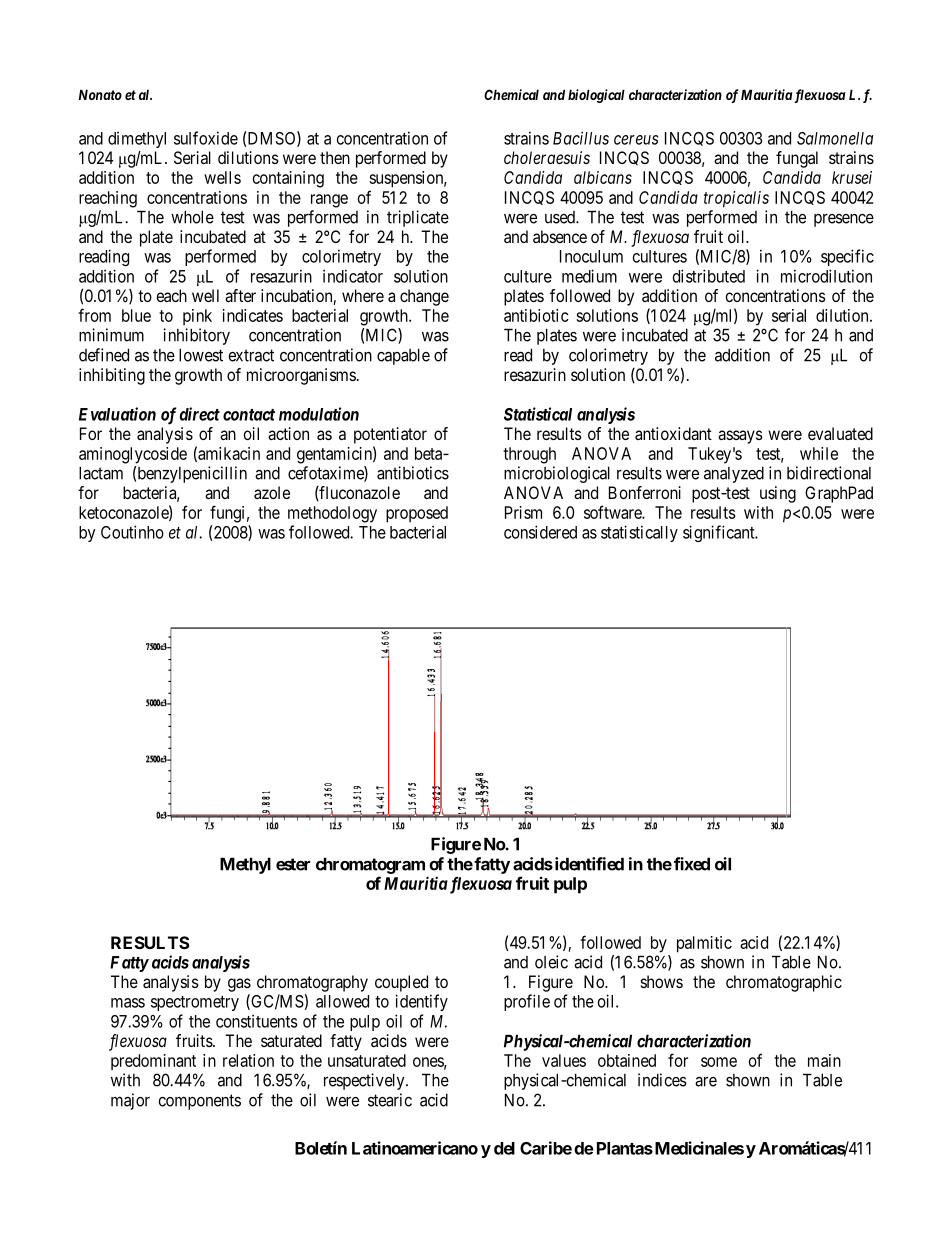  Describe the element at coordinates (540, 532) in the image. I see `considered` at that location.
